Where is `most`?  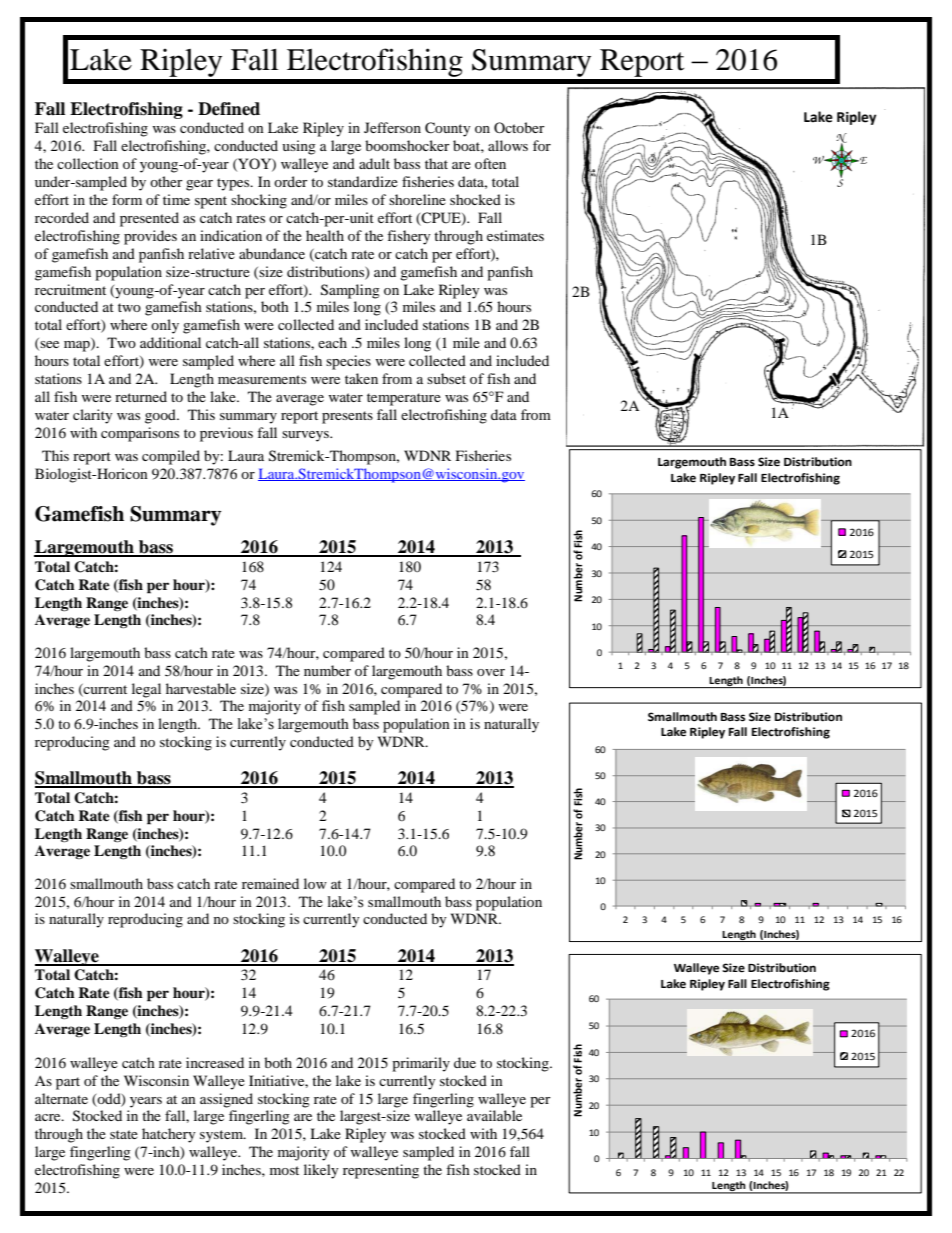
most is located at coordinates (284, 1170).
